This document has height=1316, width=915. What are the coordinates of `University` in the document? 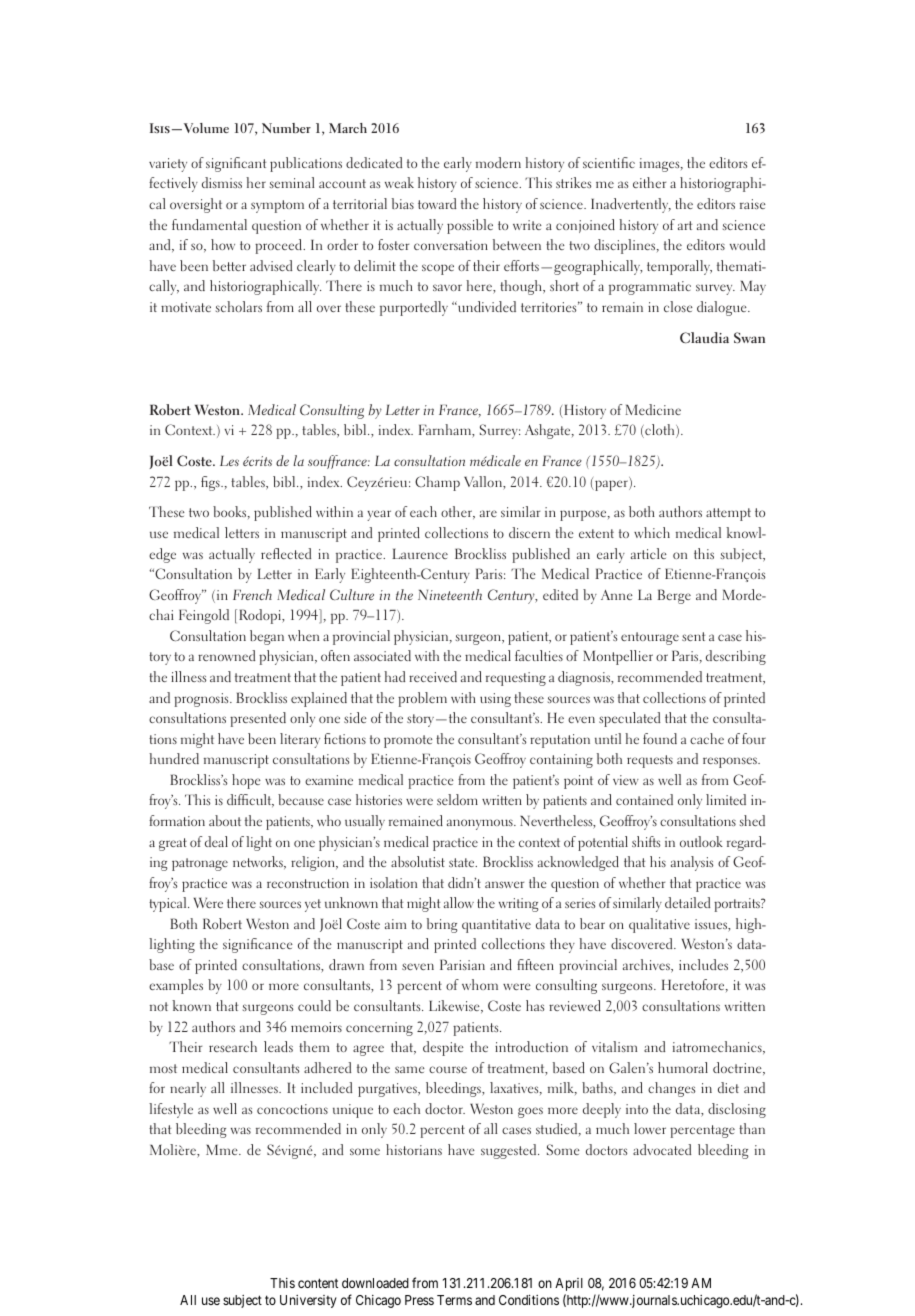 It's located at (308, 1301).
